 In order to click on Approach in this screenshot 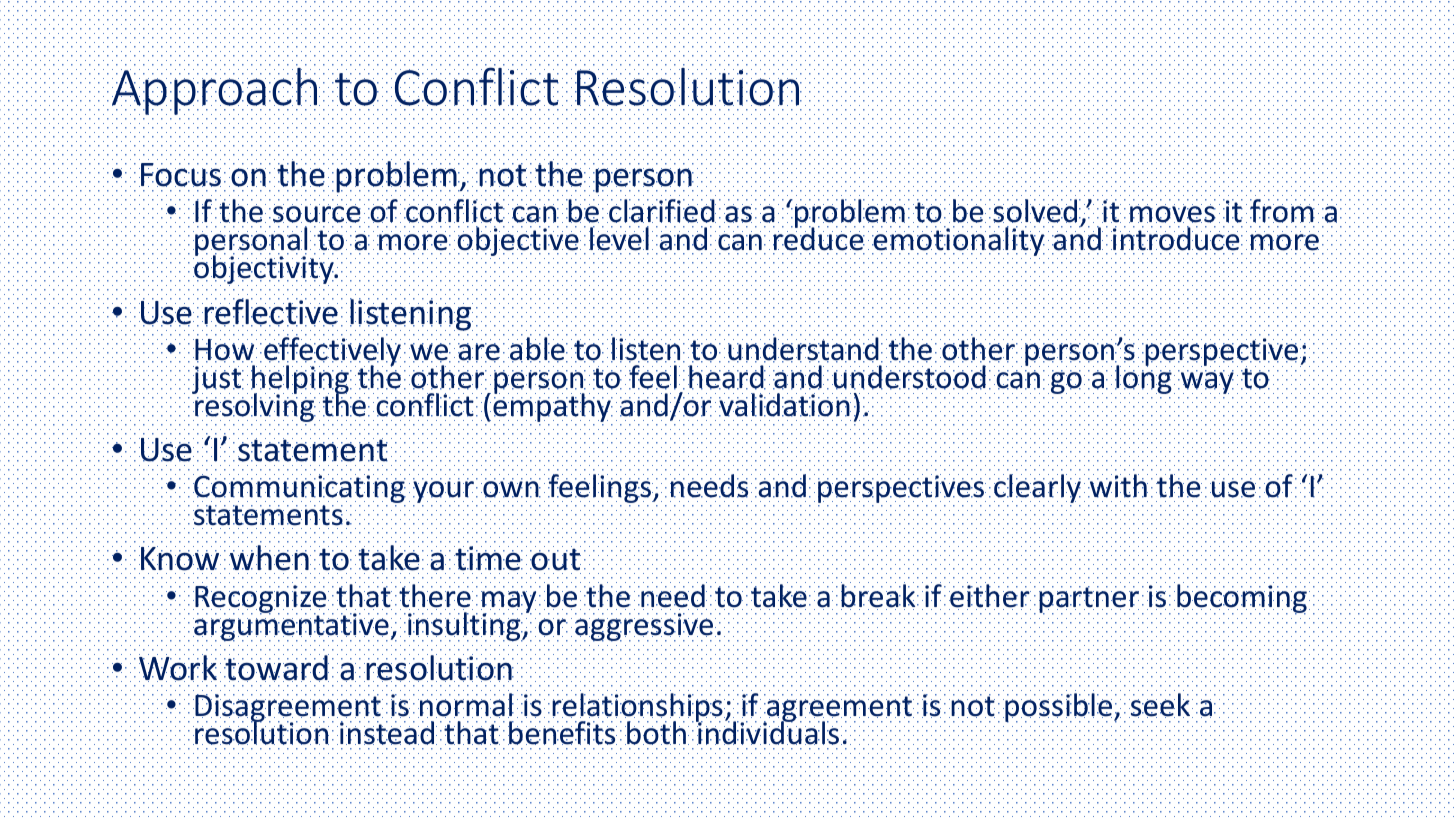, I will do `click(216, 91)`.
